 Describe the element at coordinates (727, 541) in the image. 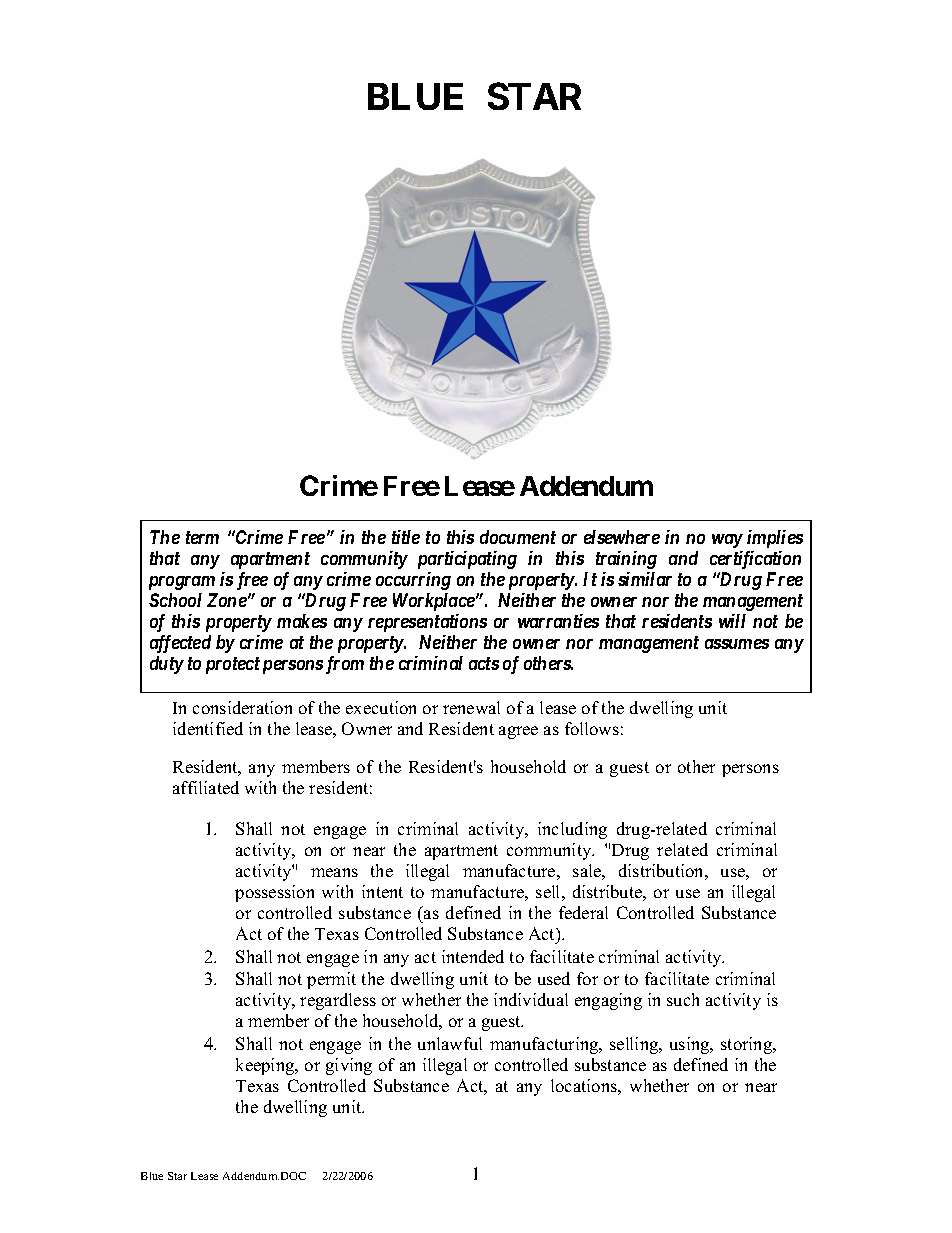

I see `way` at that location.
